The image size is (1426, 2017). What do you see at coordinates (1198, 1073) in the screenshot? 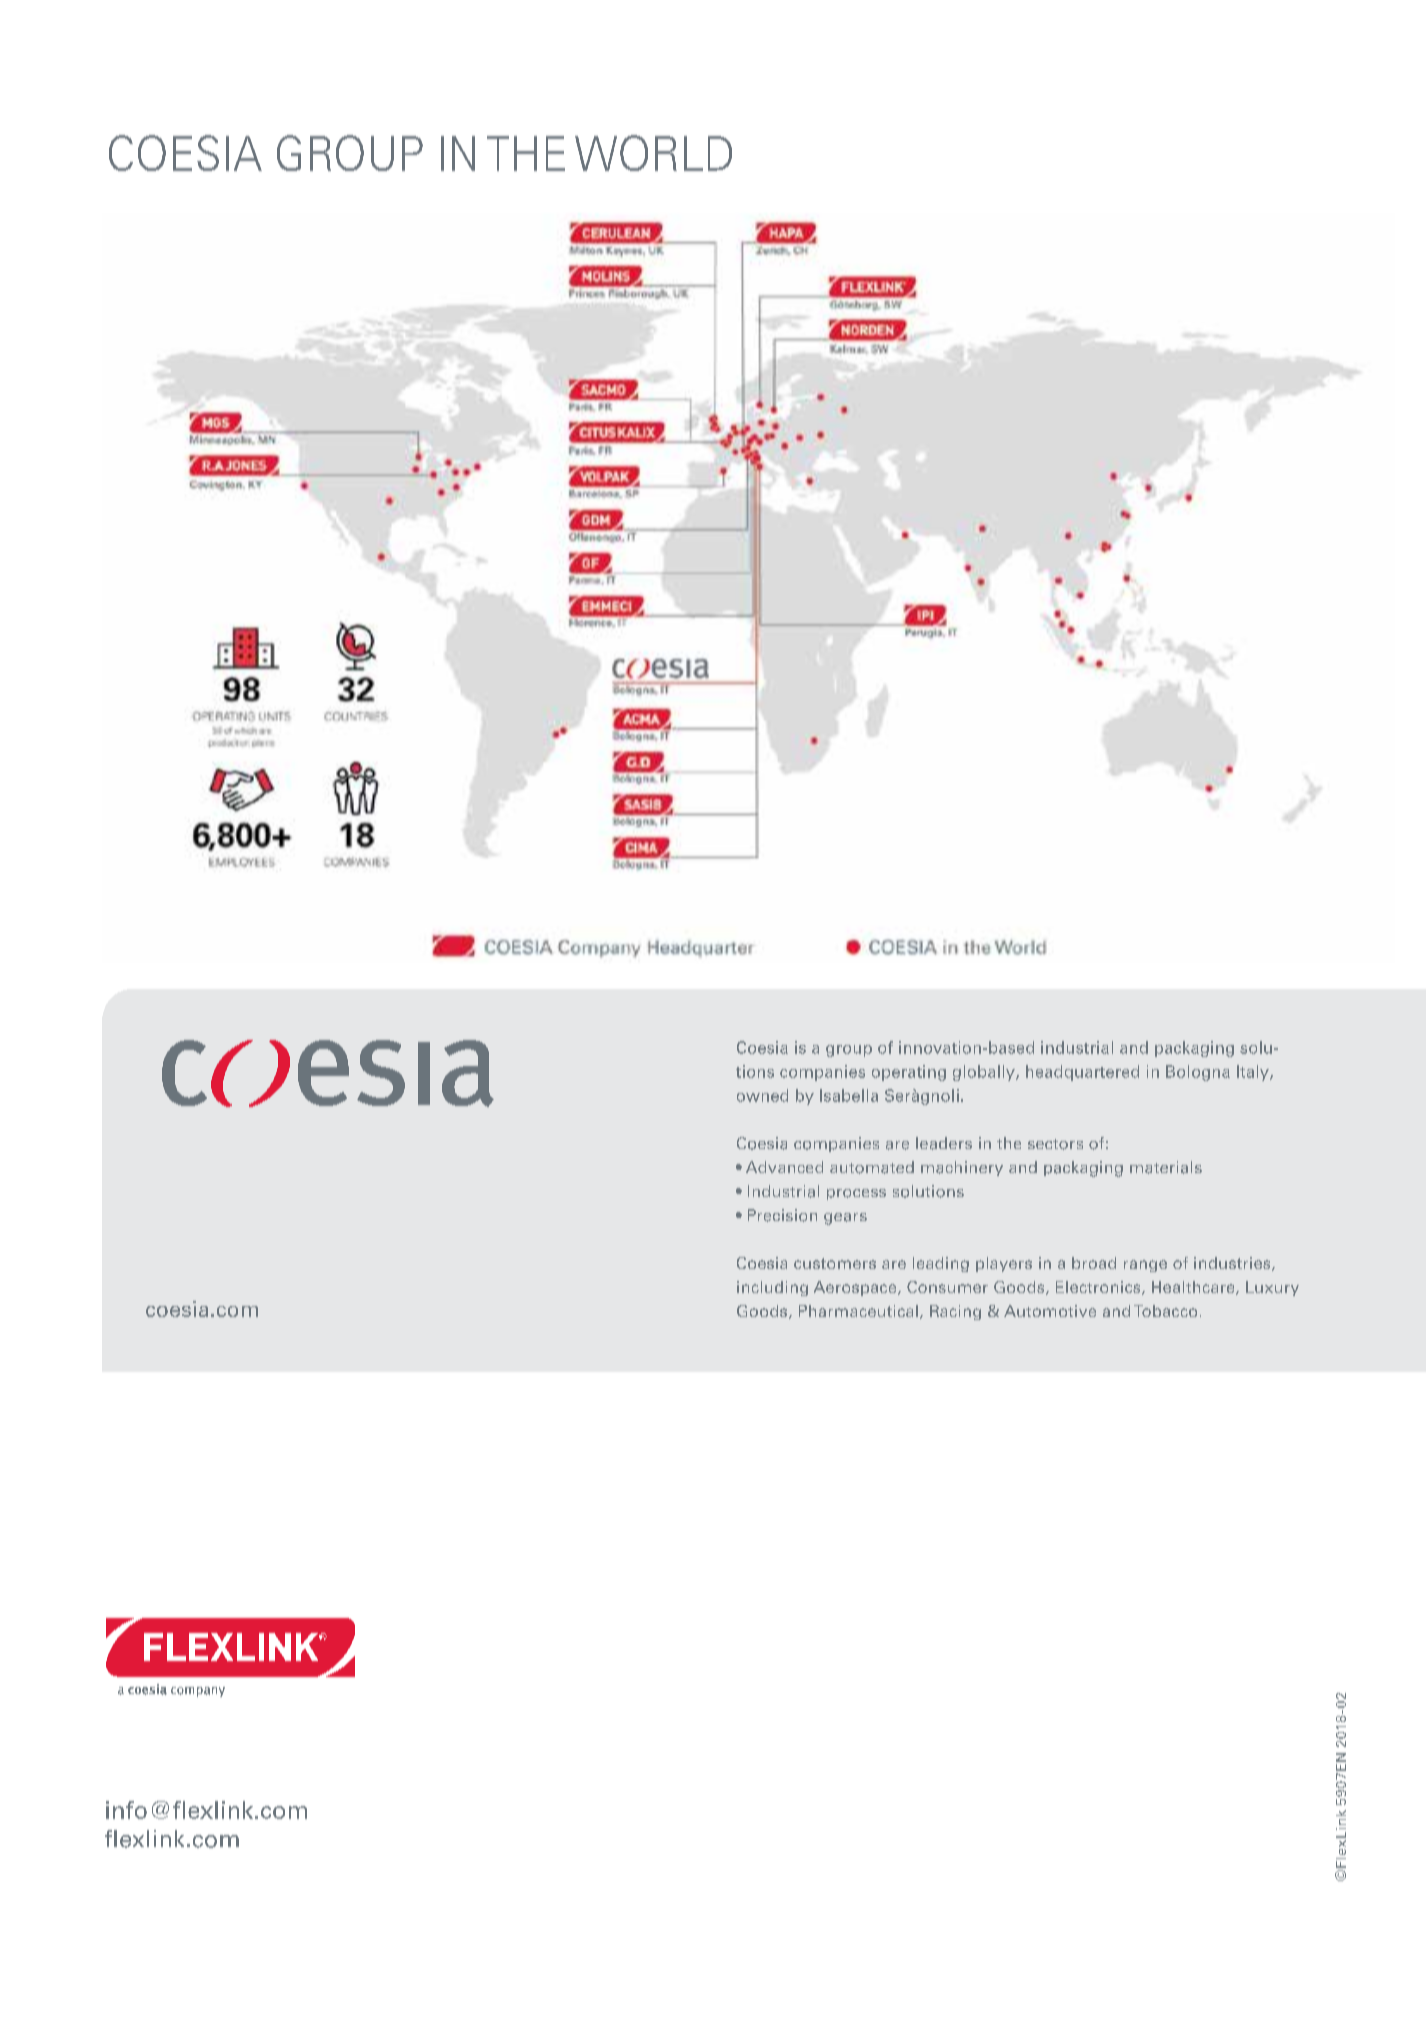
I see `Bologna` at bounding box center [1198, 1073].
